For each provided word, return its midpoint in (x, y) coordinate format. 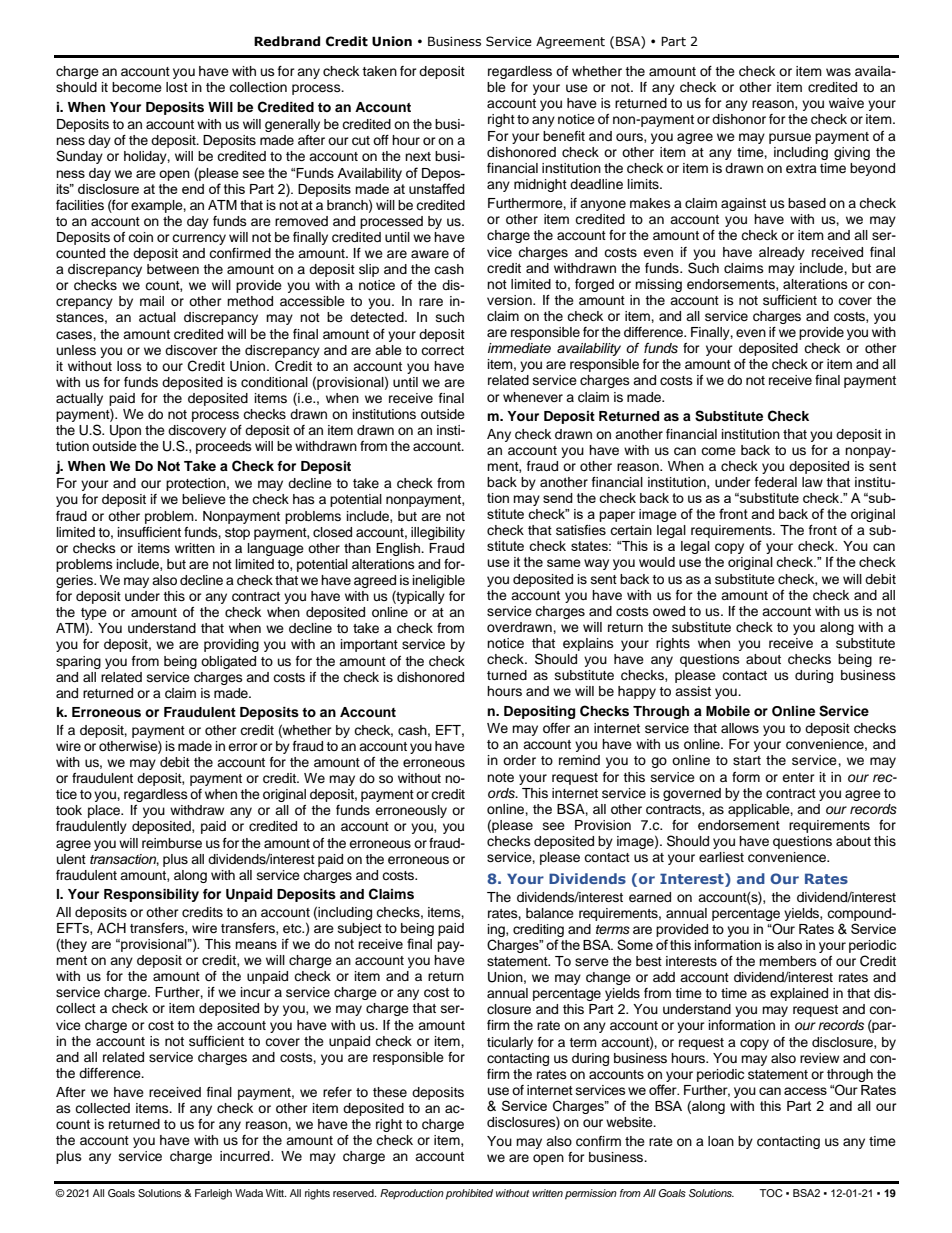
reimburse (172, 843)
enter (798, 777)
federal (776, 482)
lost (177, 87)
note (500, 777)
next (418, 156)
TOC (770, 1193)
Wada (249, 1193)
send (558, 498)
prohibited (469, 1194)
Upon (125, 431)
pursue (790, 138)
